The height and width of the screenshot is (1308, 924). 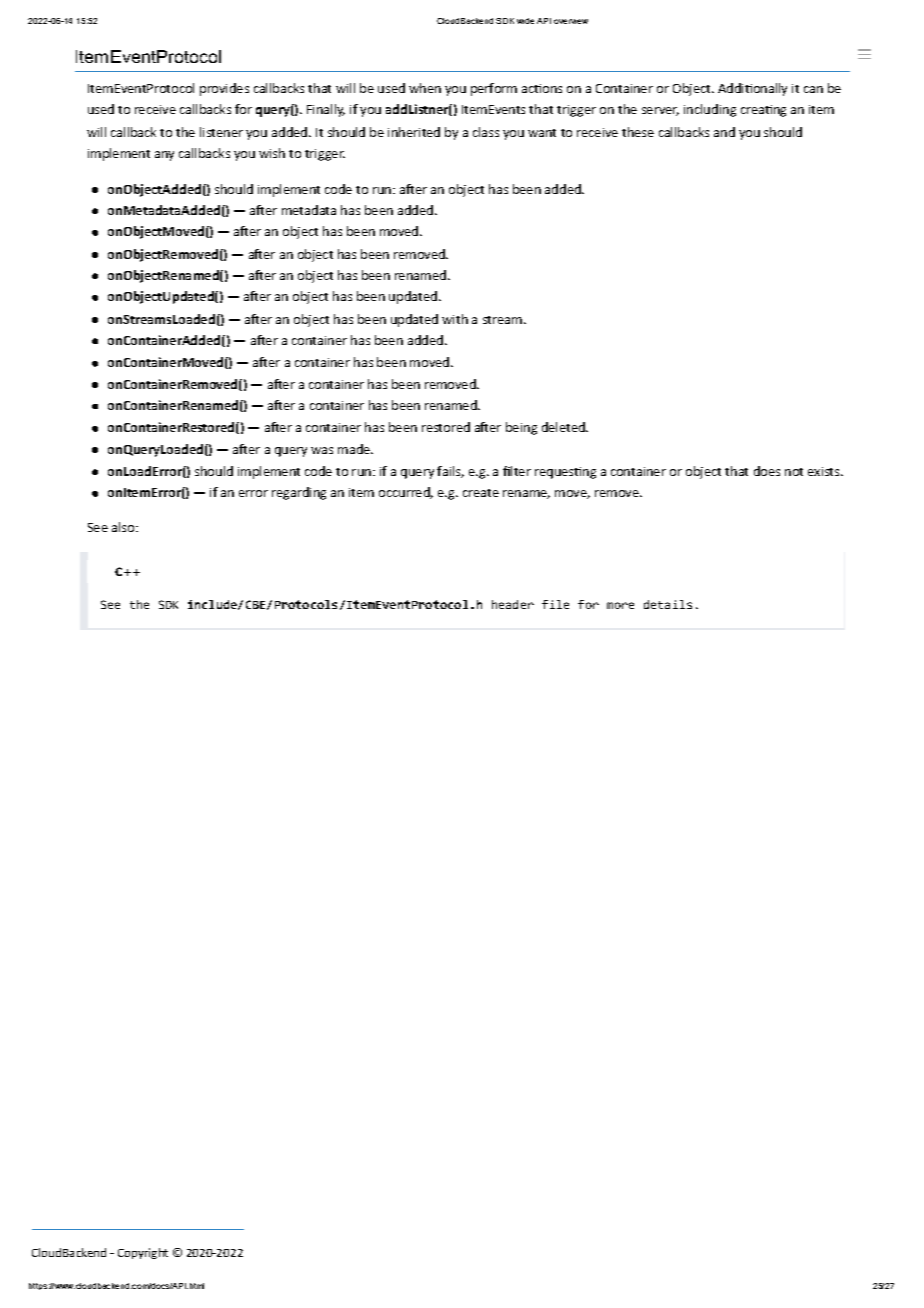 What do you see at coordinates (521, 428) in the screenshot?
I see `being` at bounding box center [521, 428].
